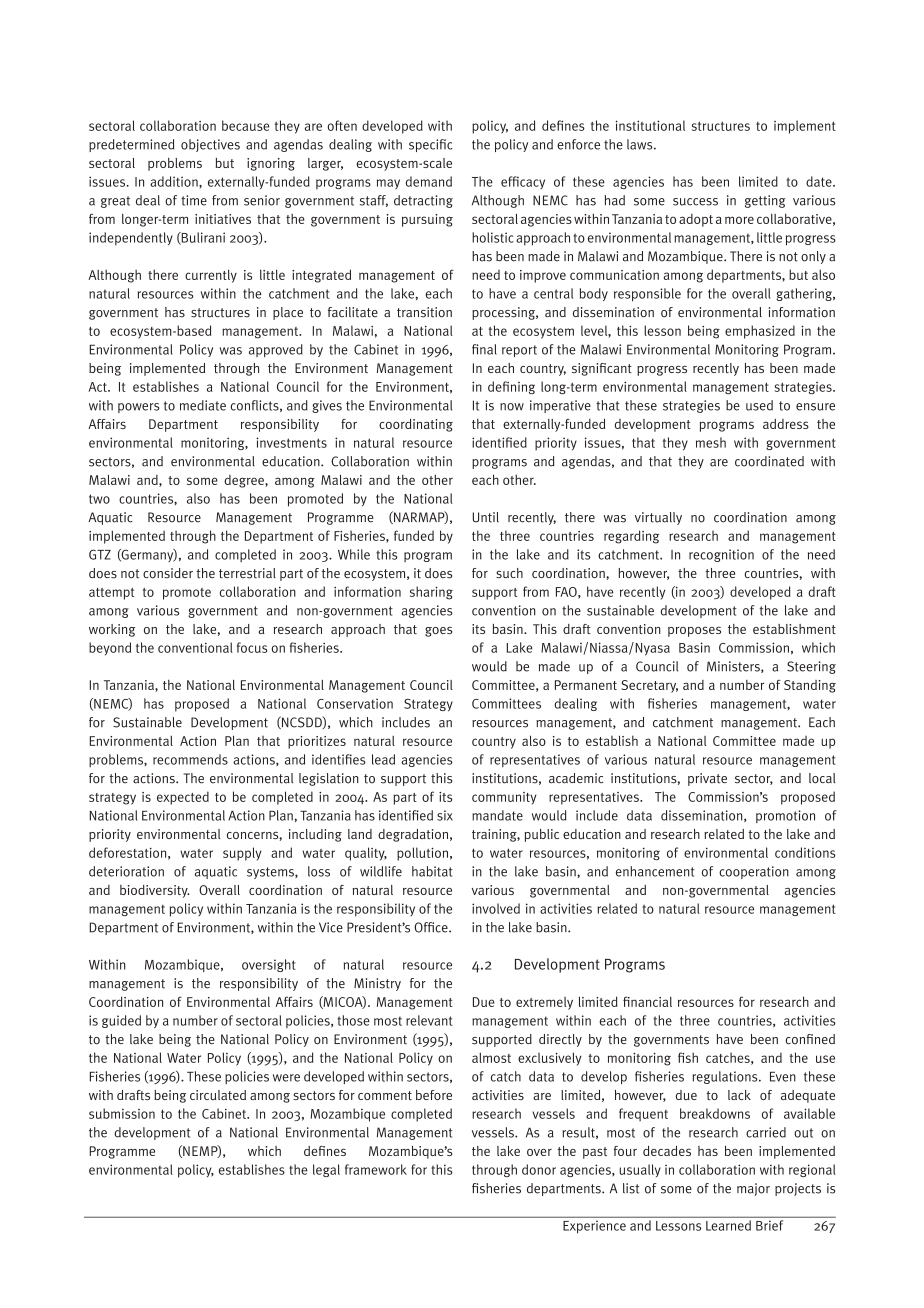  What do you see at coordinates (429, 181) in the screenshot?
I see `demand` at bounding box center [429, 181].
